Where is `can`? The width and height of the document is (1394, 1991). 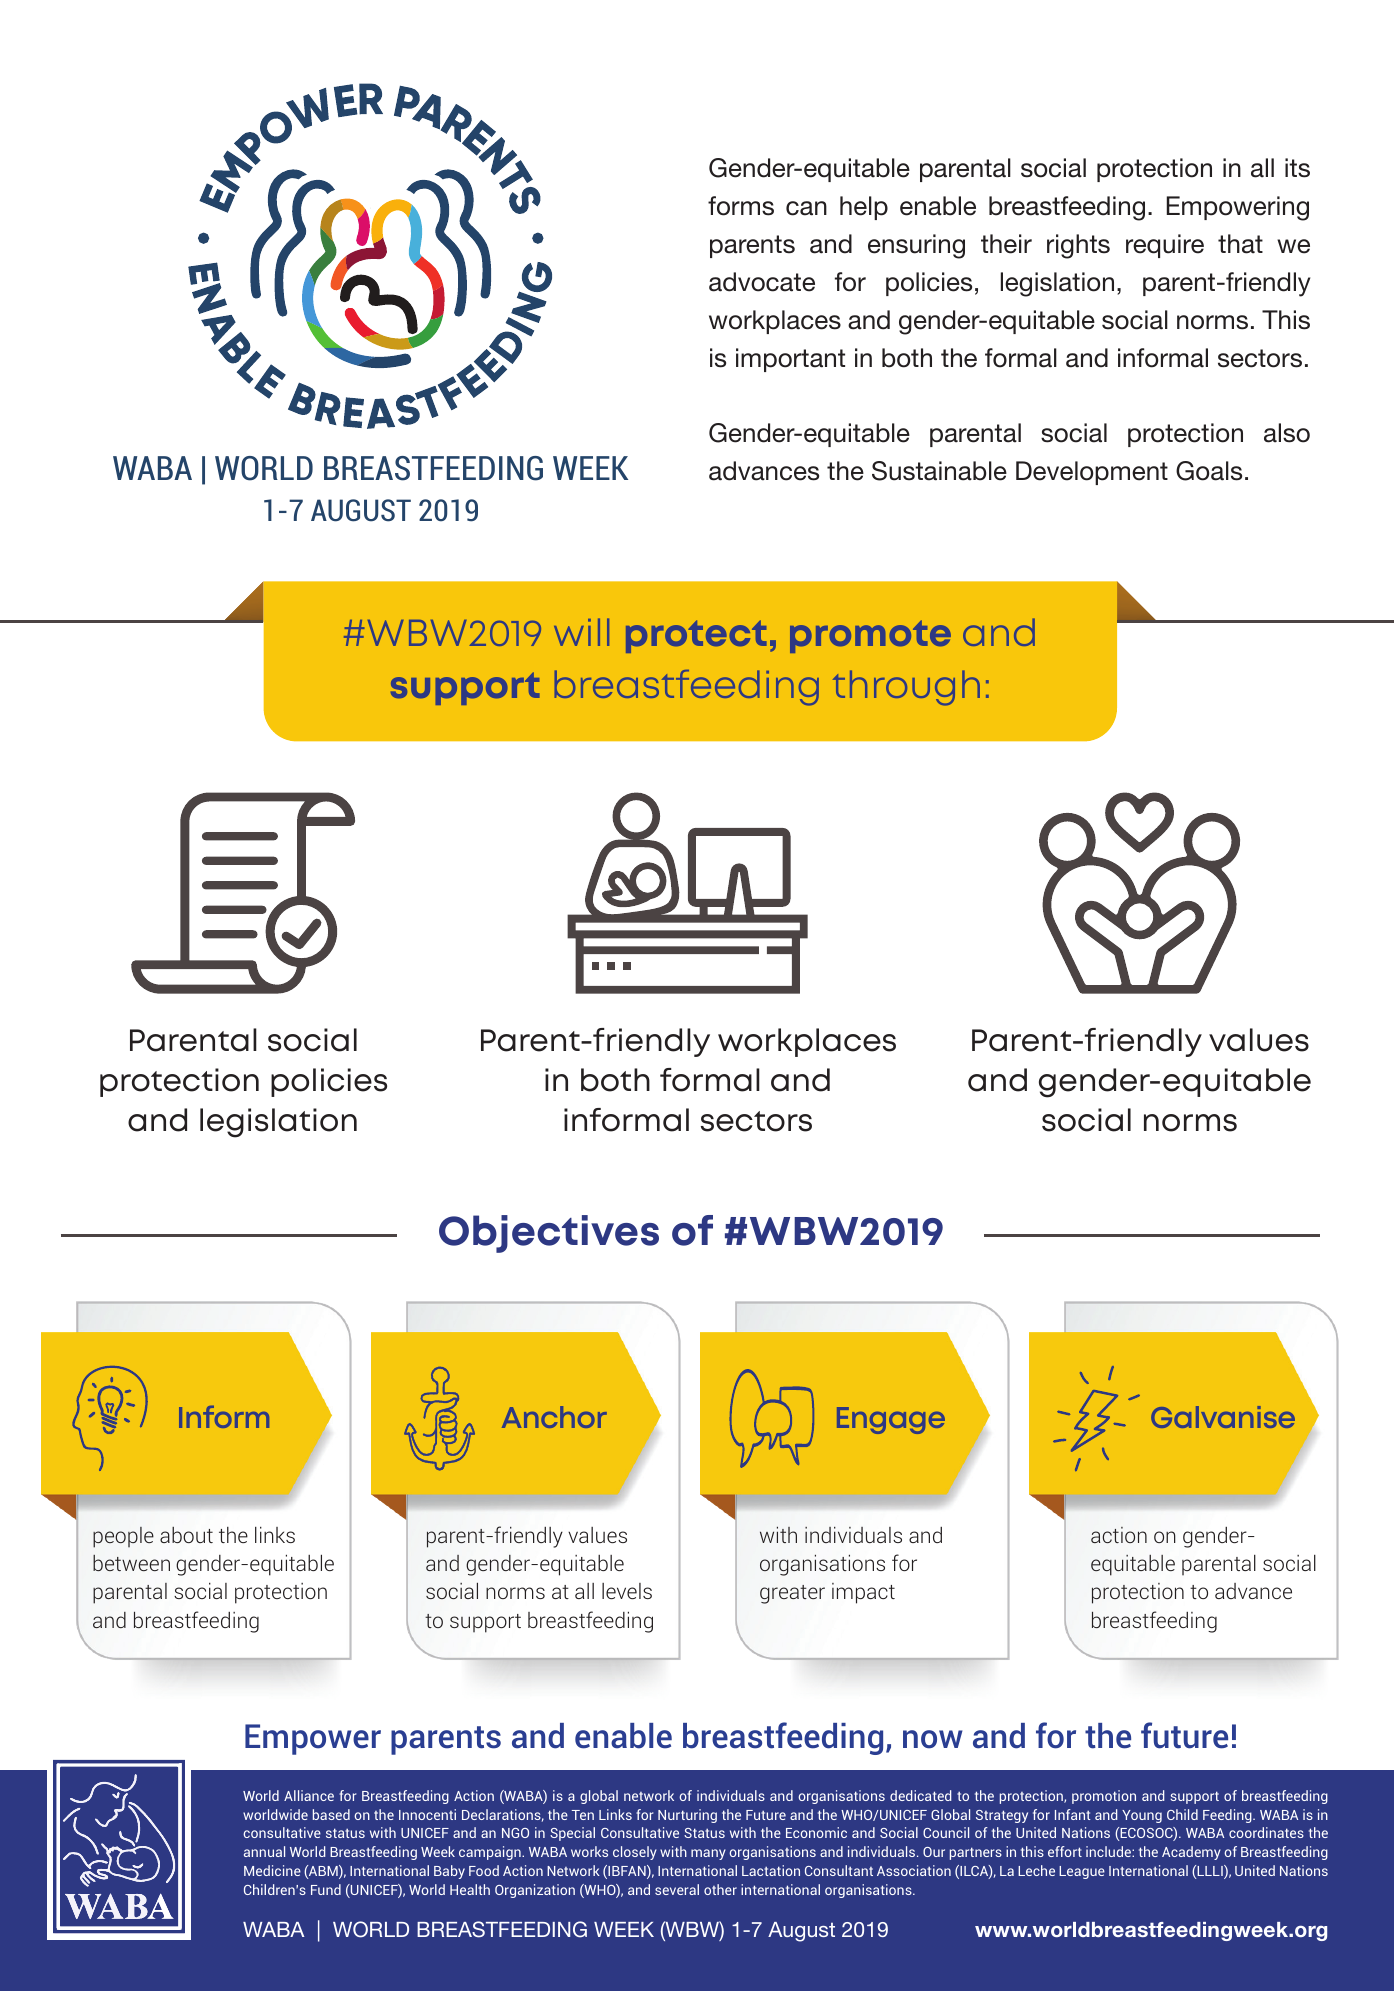
can is located at coordinates (806, 208).
